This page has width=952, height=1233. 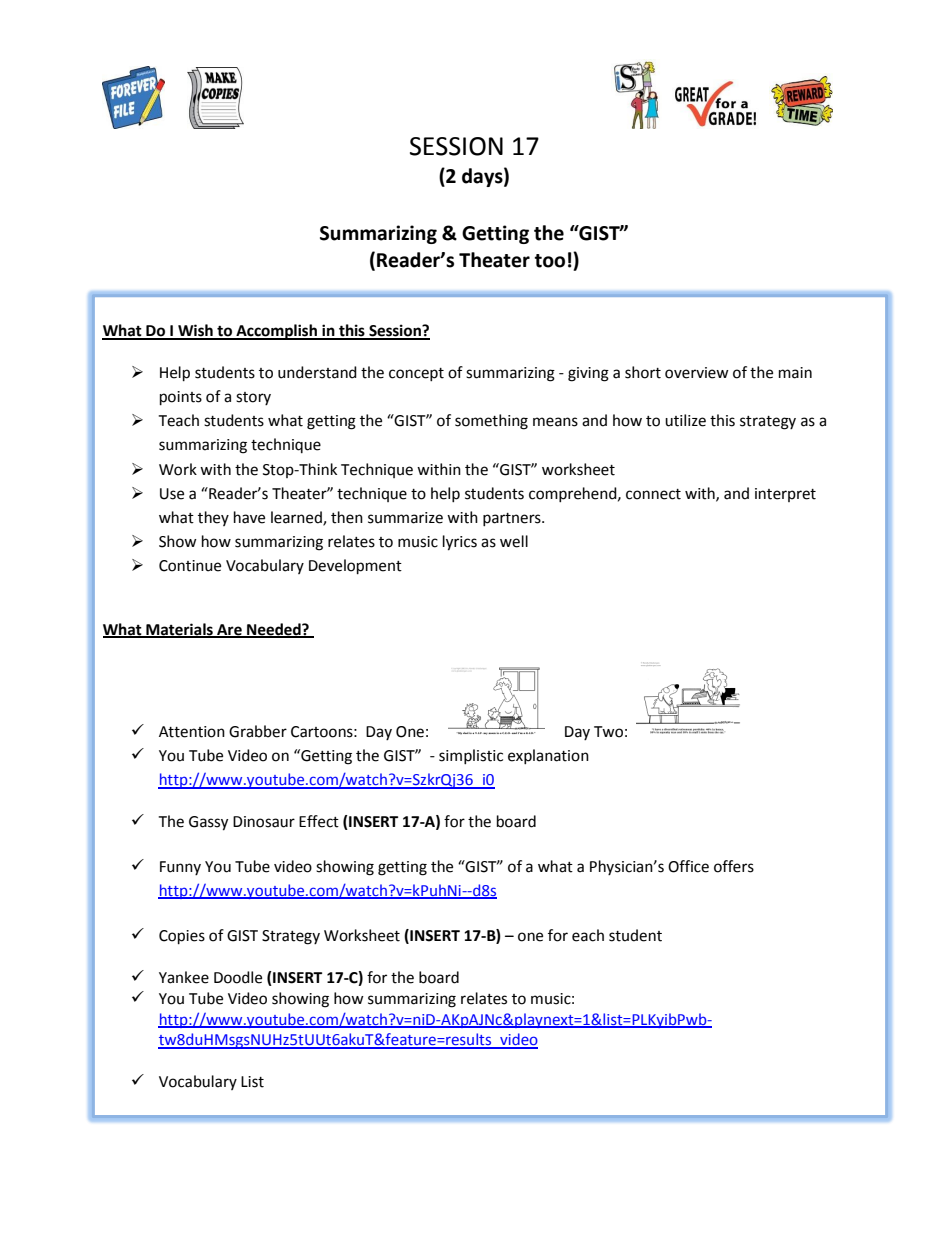 What do you see at coordinates (277, 332) in the page?
I see `Accomplish` at bounding box center [277, 332].
